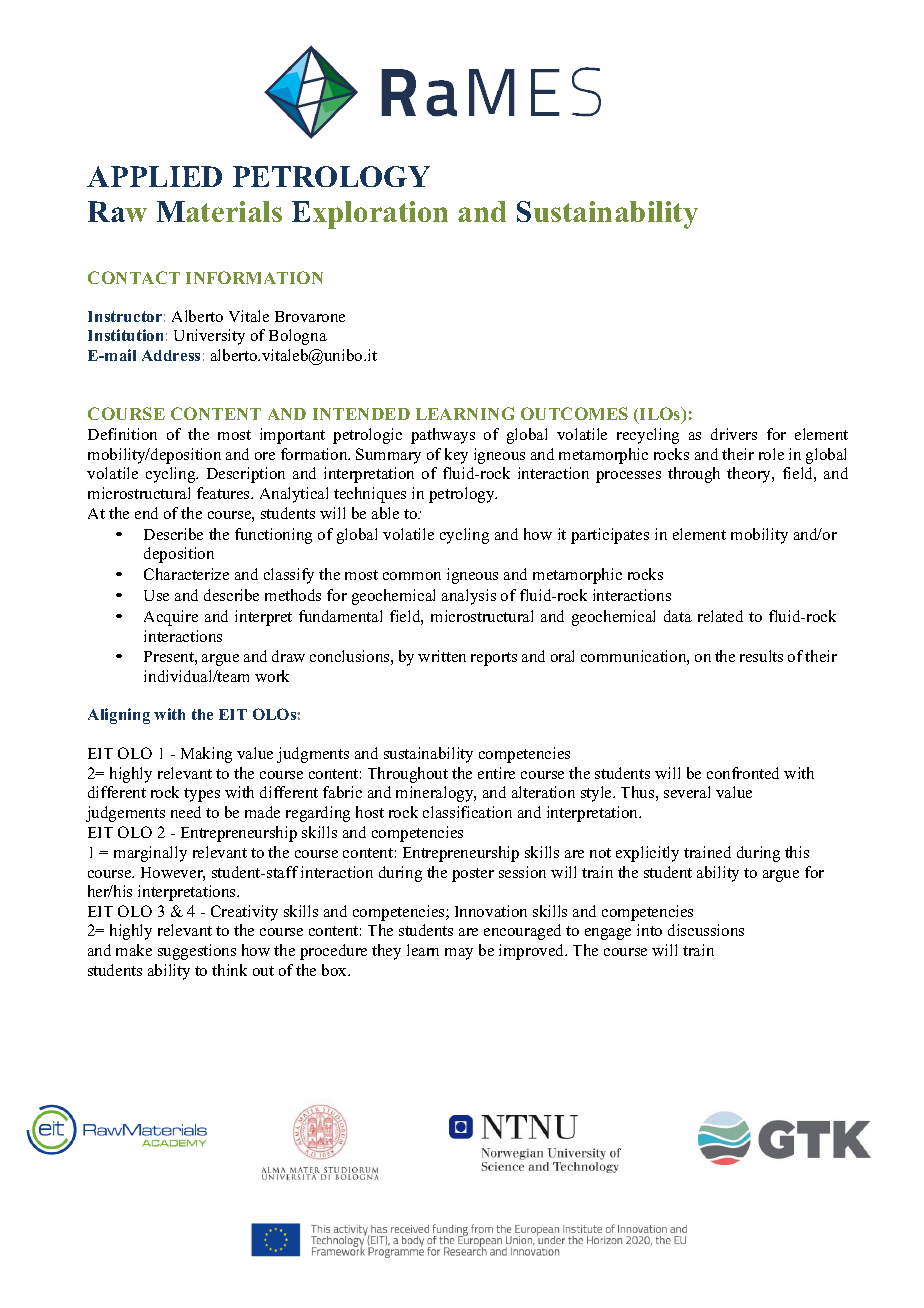 This document has width=924, height=1308. Describe the element at coordinates (574, 413) in the document. I see `OUTCOMES` at that location.
